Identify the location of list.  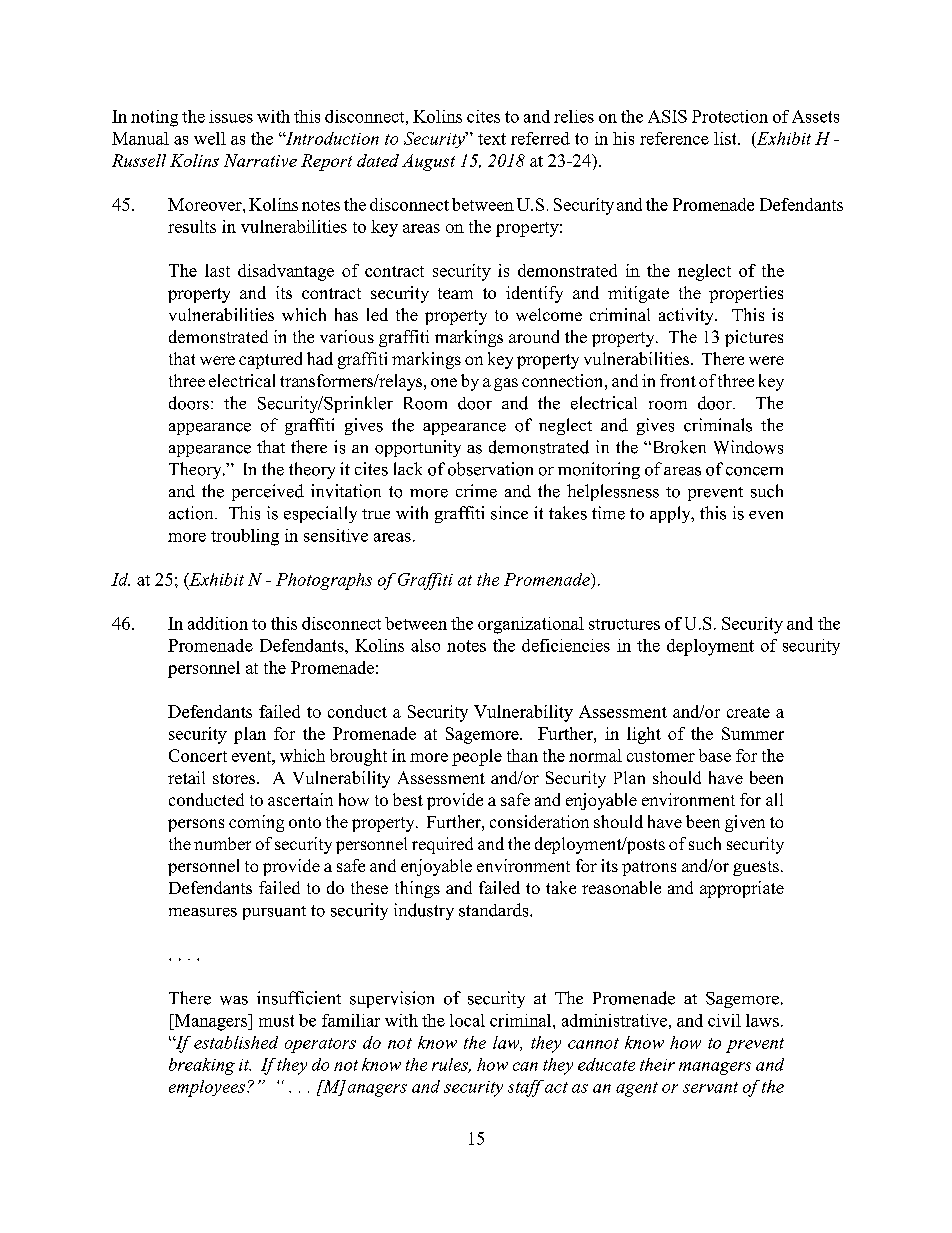
(726, 138).
